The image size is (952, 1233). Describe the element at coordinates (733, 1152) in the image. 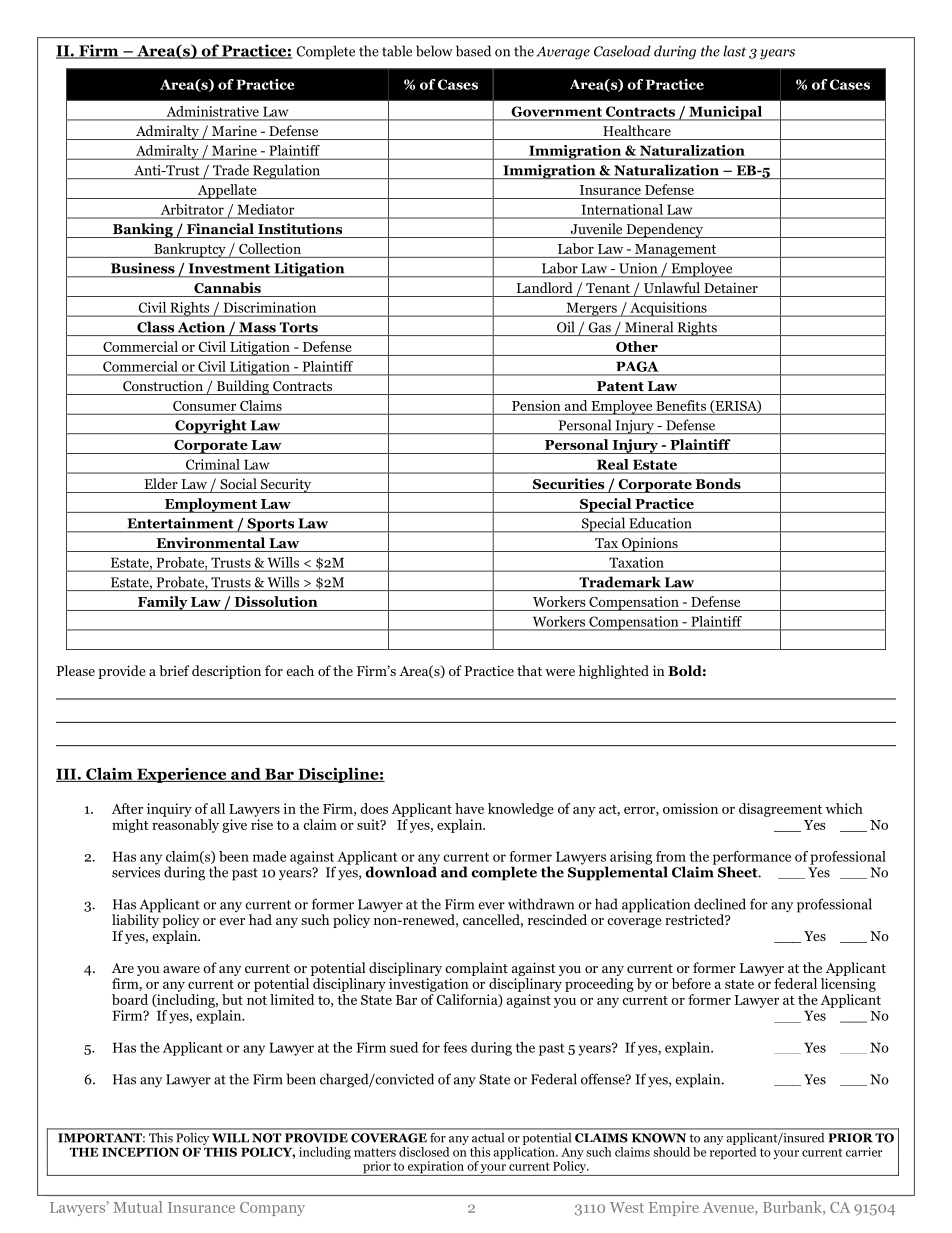

I see `reported` at that location.
